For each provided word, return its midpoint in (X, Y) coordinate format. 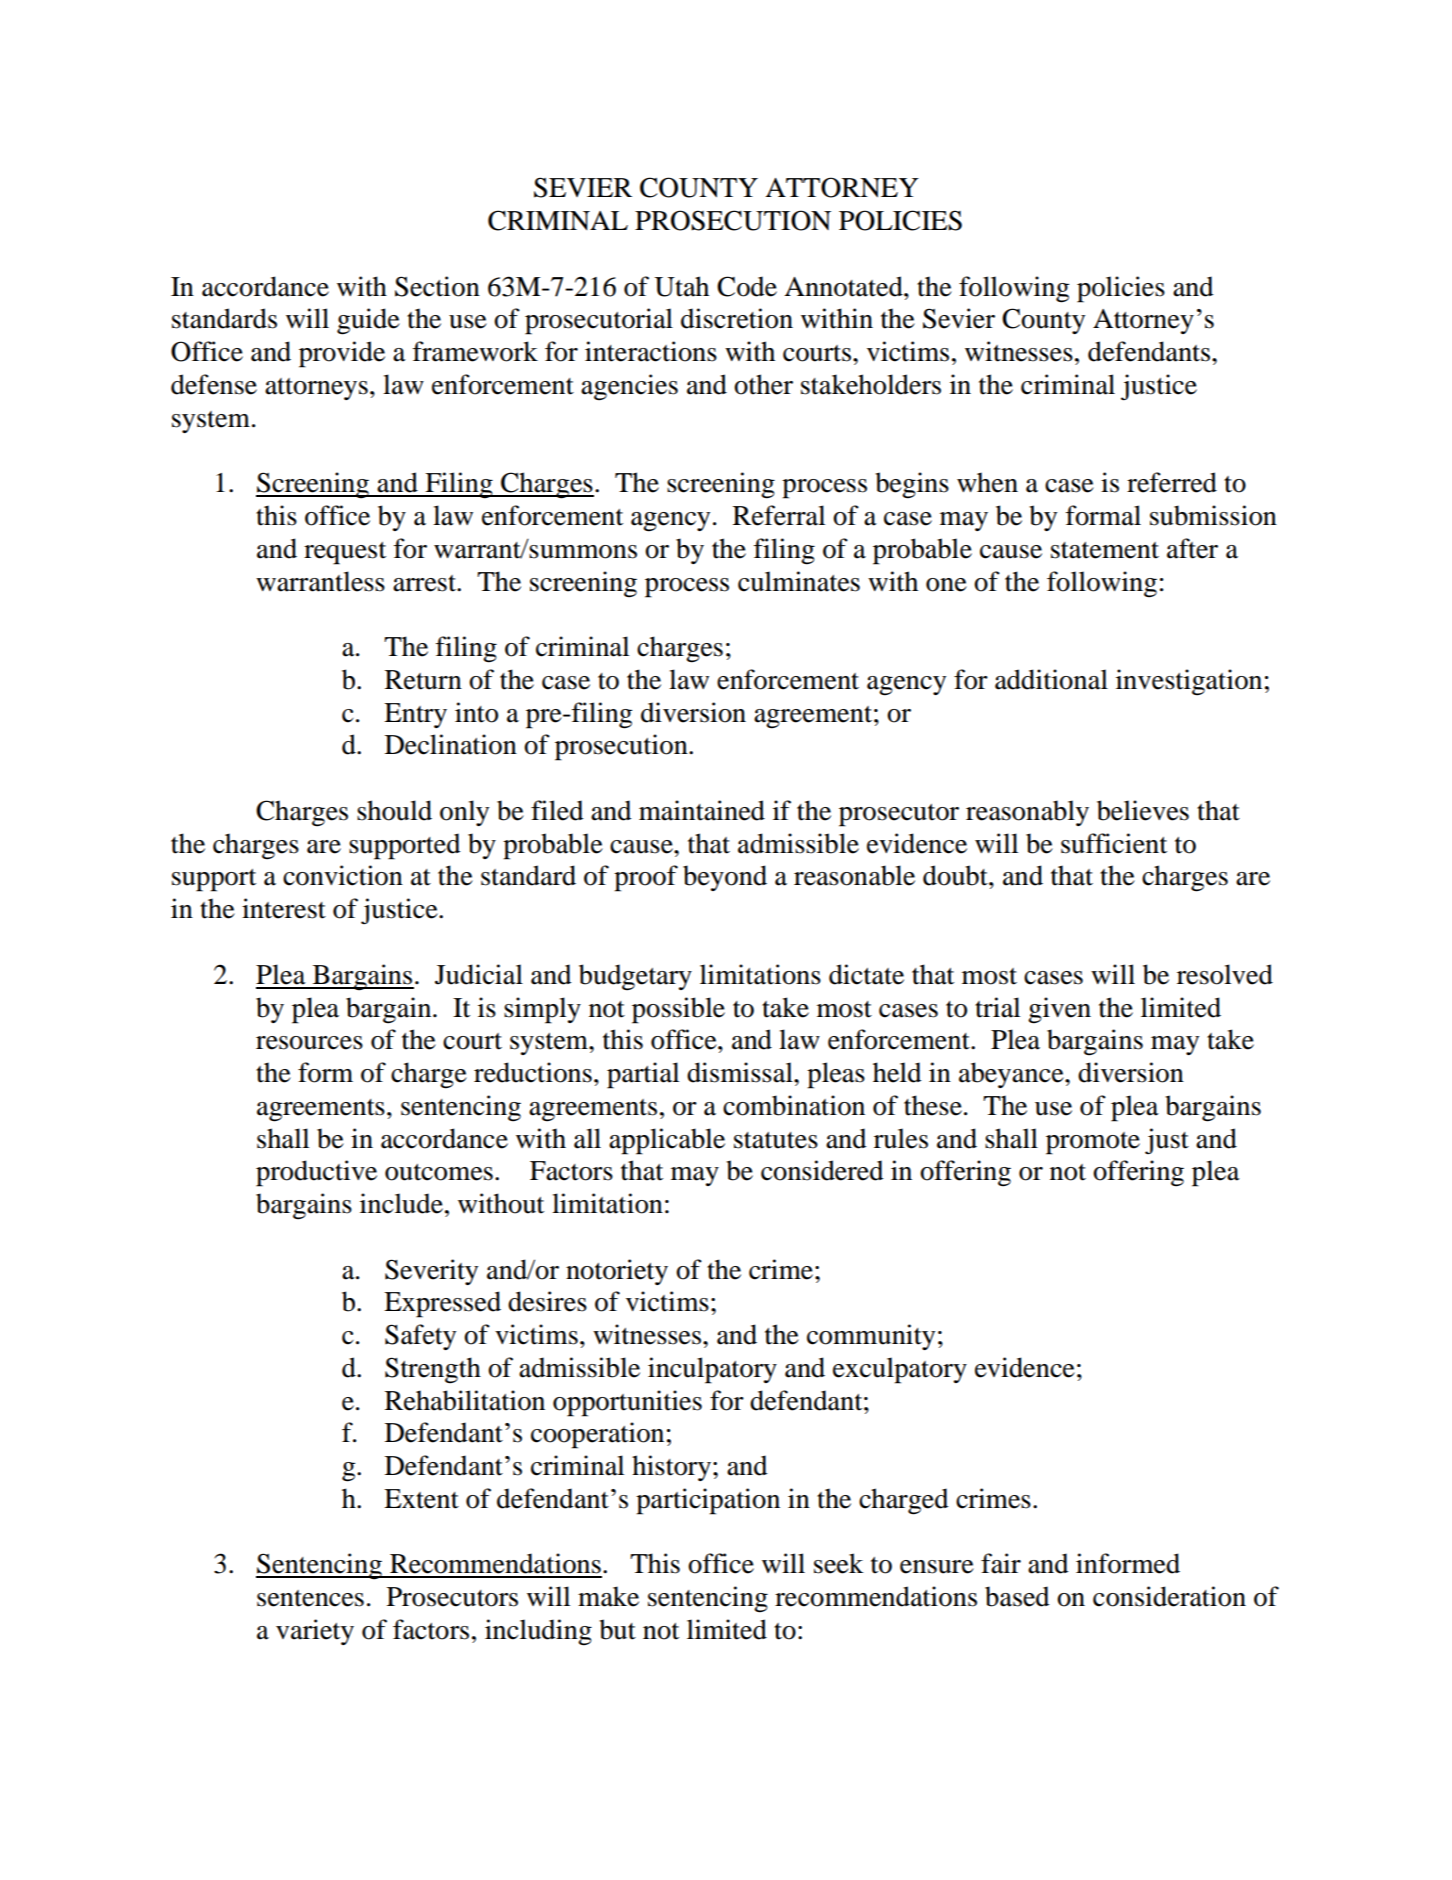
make (608, 1596)
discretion (737, 318)
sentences (310, 1598)
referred (1172, 482)
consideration (1169, 1596)
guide (368, 321)
